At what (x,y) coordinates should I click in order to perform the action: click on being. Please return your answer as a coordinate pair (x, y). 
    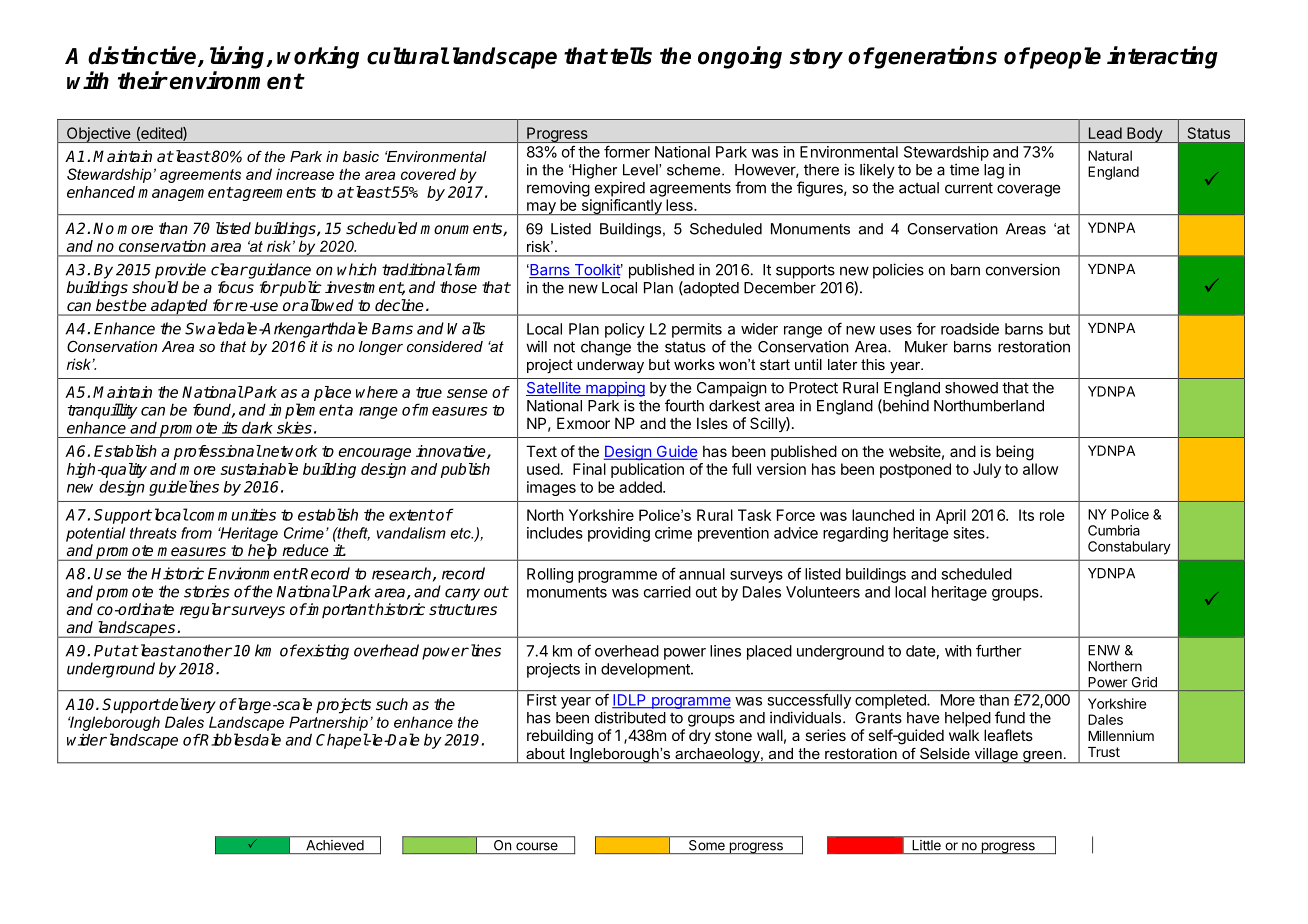
    Looking at the image, I should click on (1015, 453).
